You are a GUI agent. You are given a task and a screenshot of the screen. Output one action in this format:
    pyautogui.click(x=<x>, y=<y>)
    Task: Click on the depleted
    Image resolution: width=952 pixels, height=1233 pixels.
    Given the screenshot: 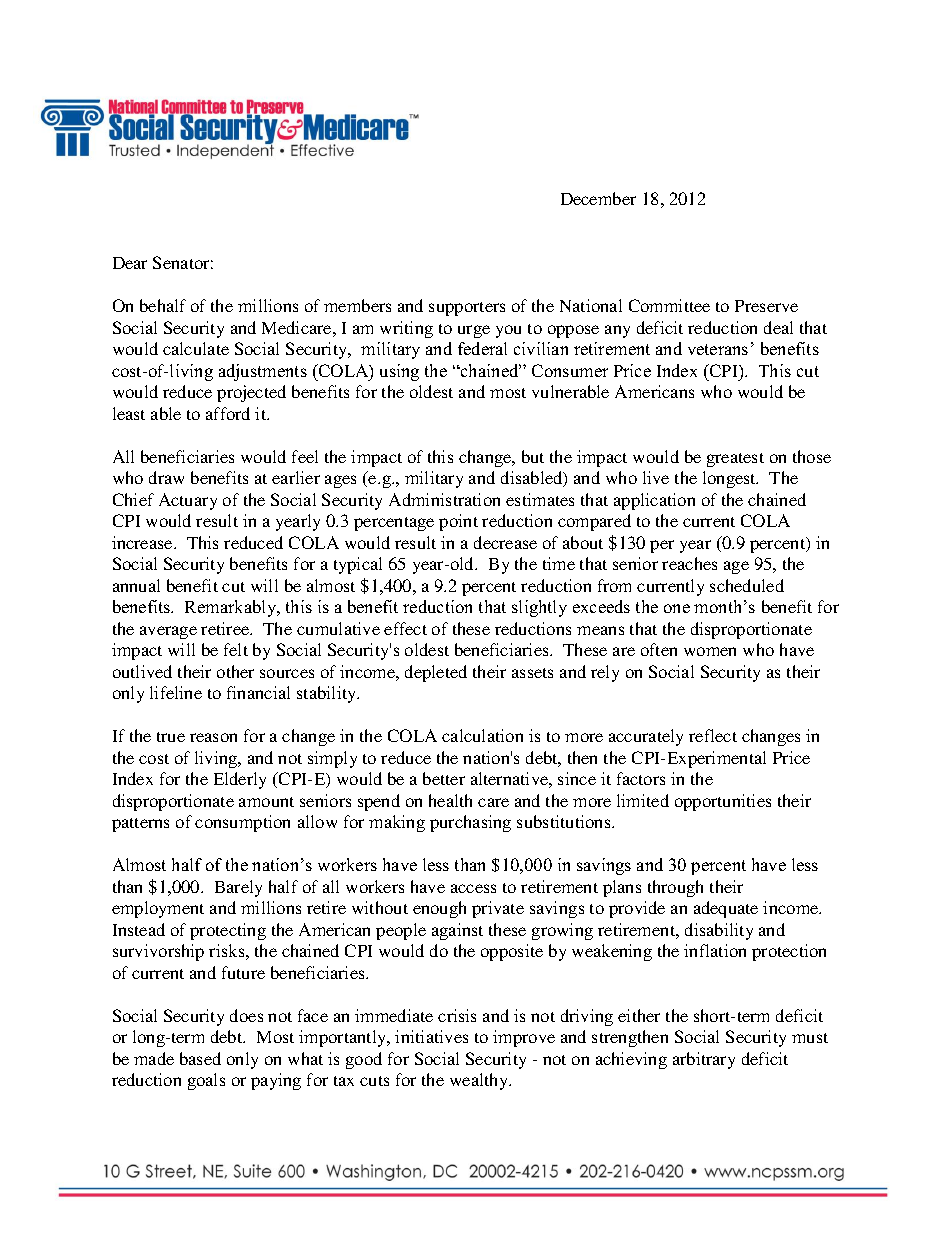 What is the action you would take?
    pyautogui.click(x=436, y=673)
